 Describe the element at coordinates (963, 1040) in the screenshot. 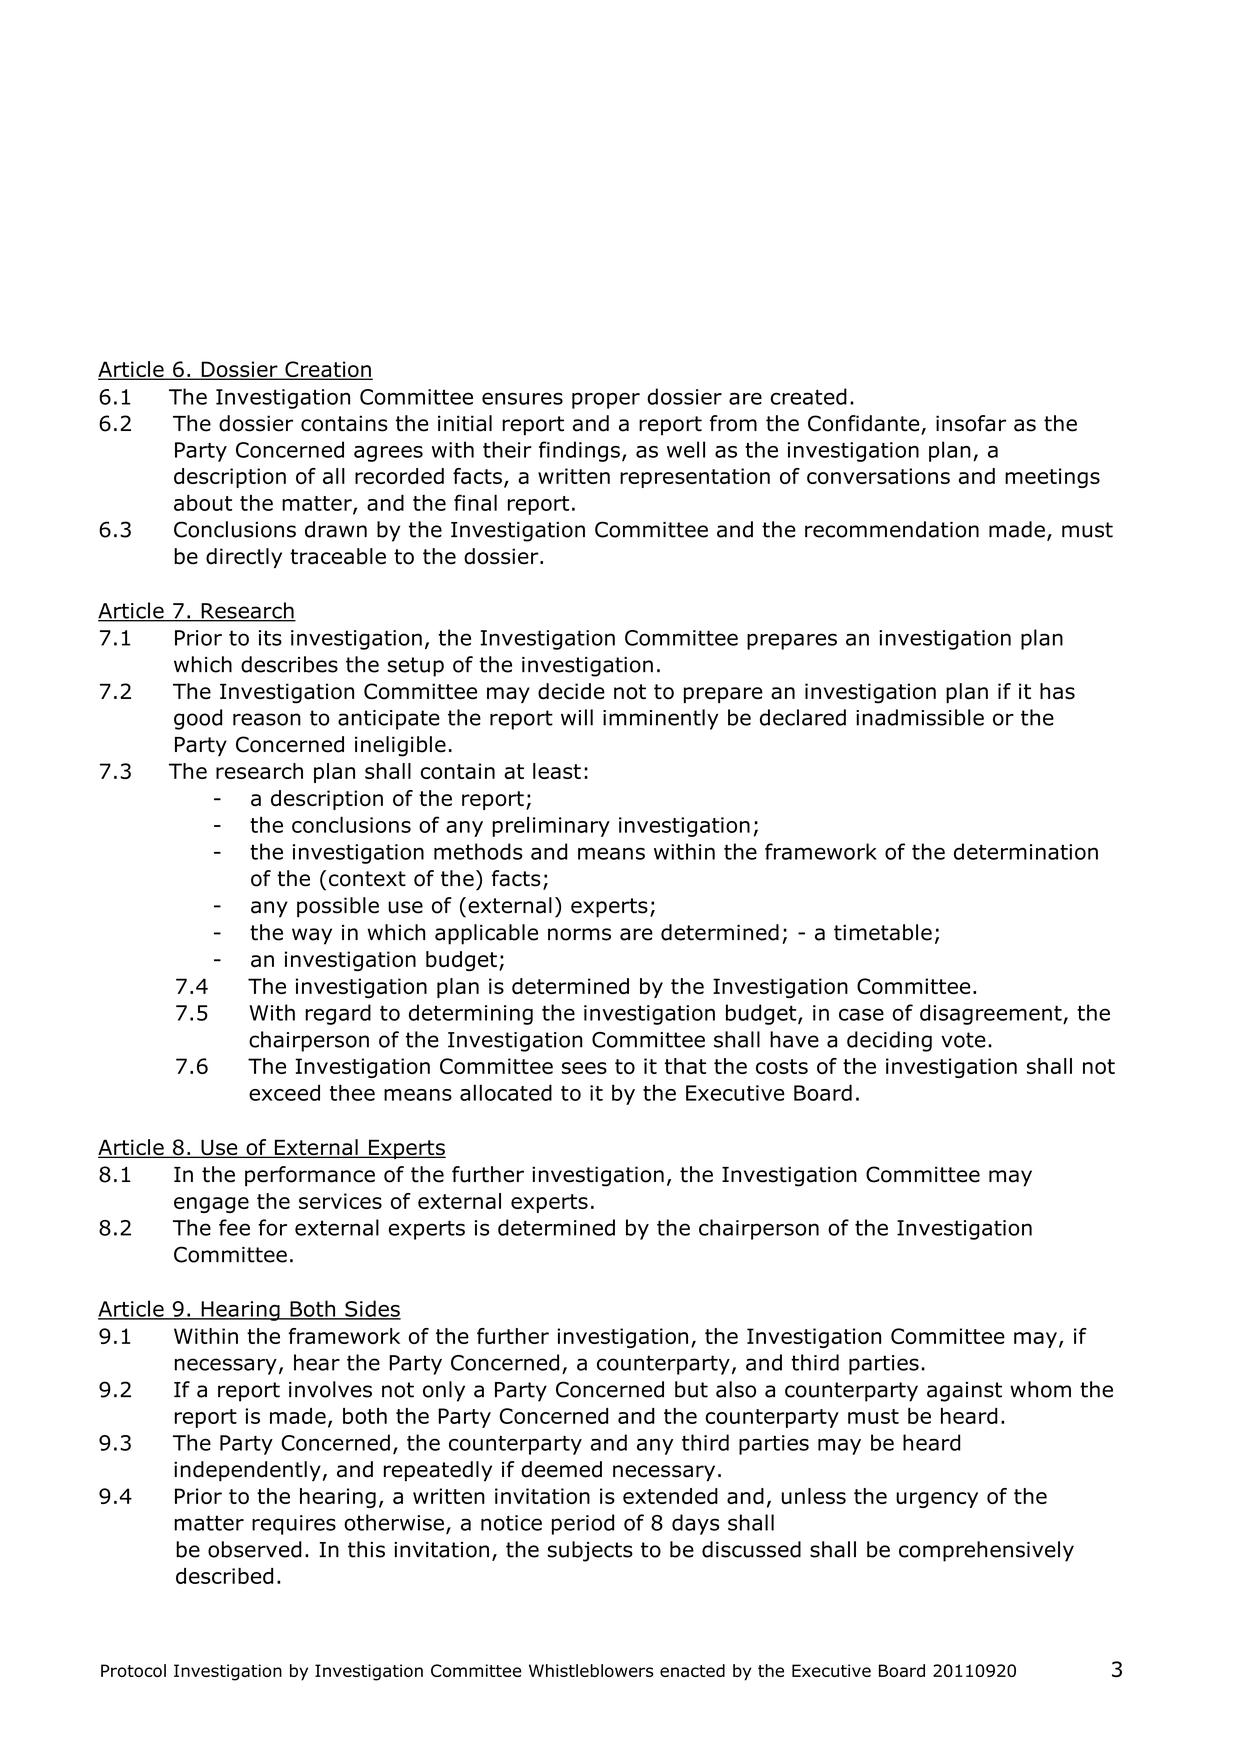

I see `vote` at that location.
